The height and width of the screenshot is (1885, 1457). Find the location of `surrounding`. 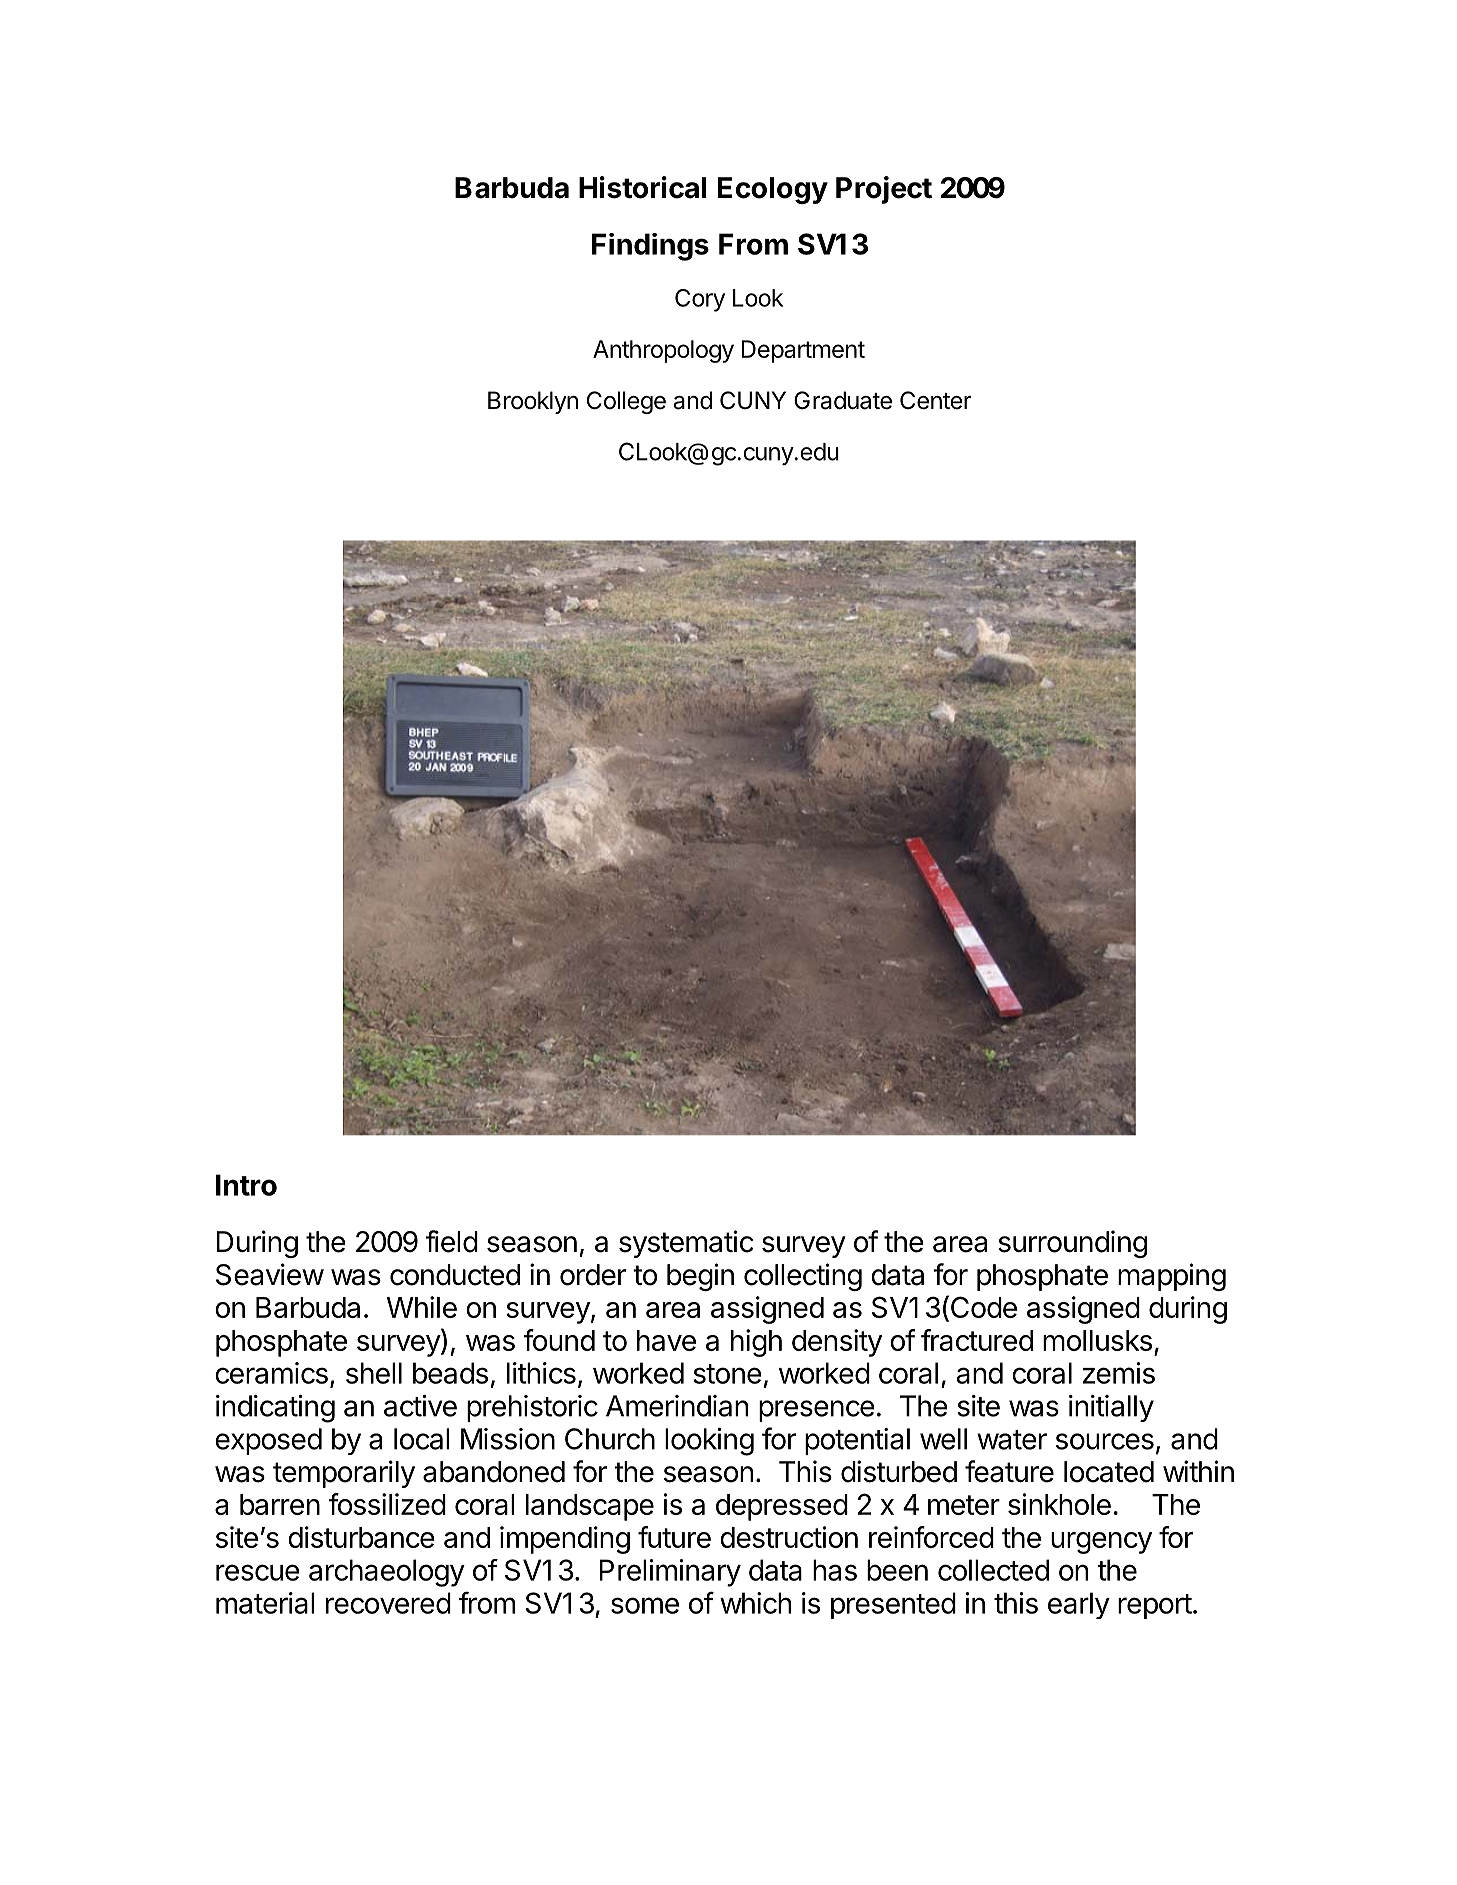

surrounding is located at coordinates (1072, 1244).
